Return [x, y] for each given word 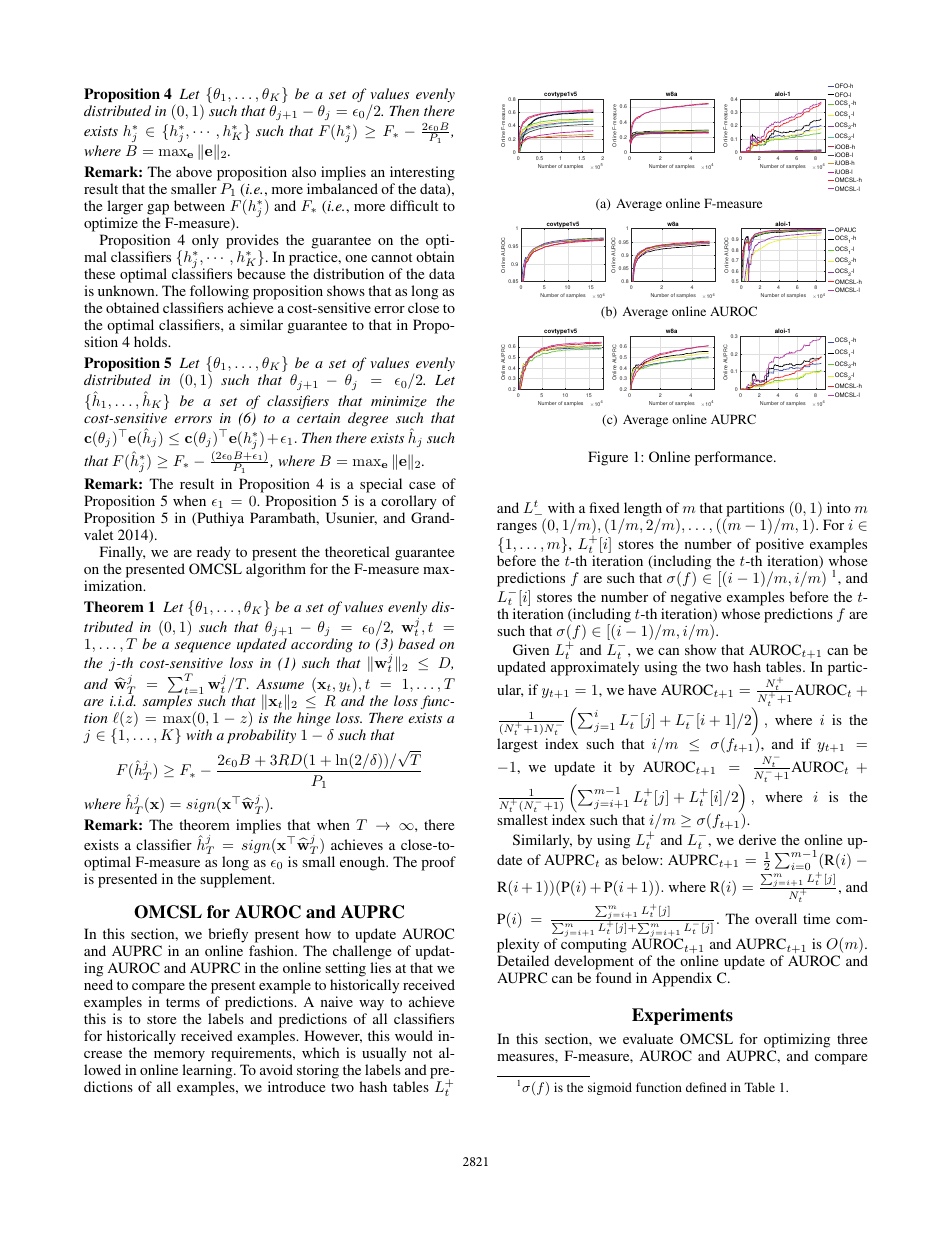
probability [261, 736]
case [422, 485]
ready [214, 553]
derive [757, 839]
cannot [391, 257]
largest [517, 745]
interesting [422, 173]
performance [735, 458]
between [199, 205]
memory [179, 1058]
